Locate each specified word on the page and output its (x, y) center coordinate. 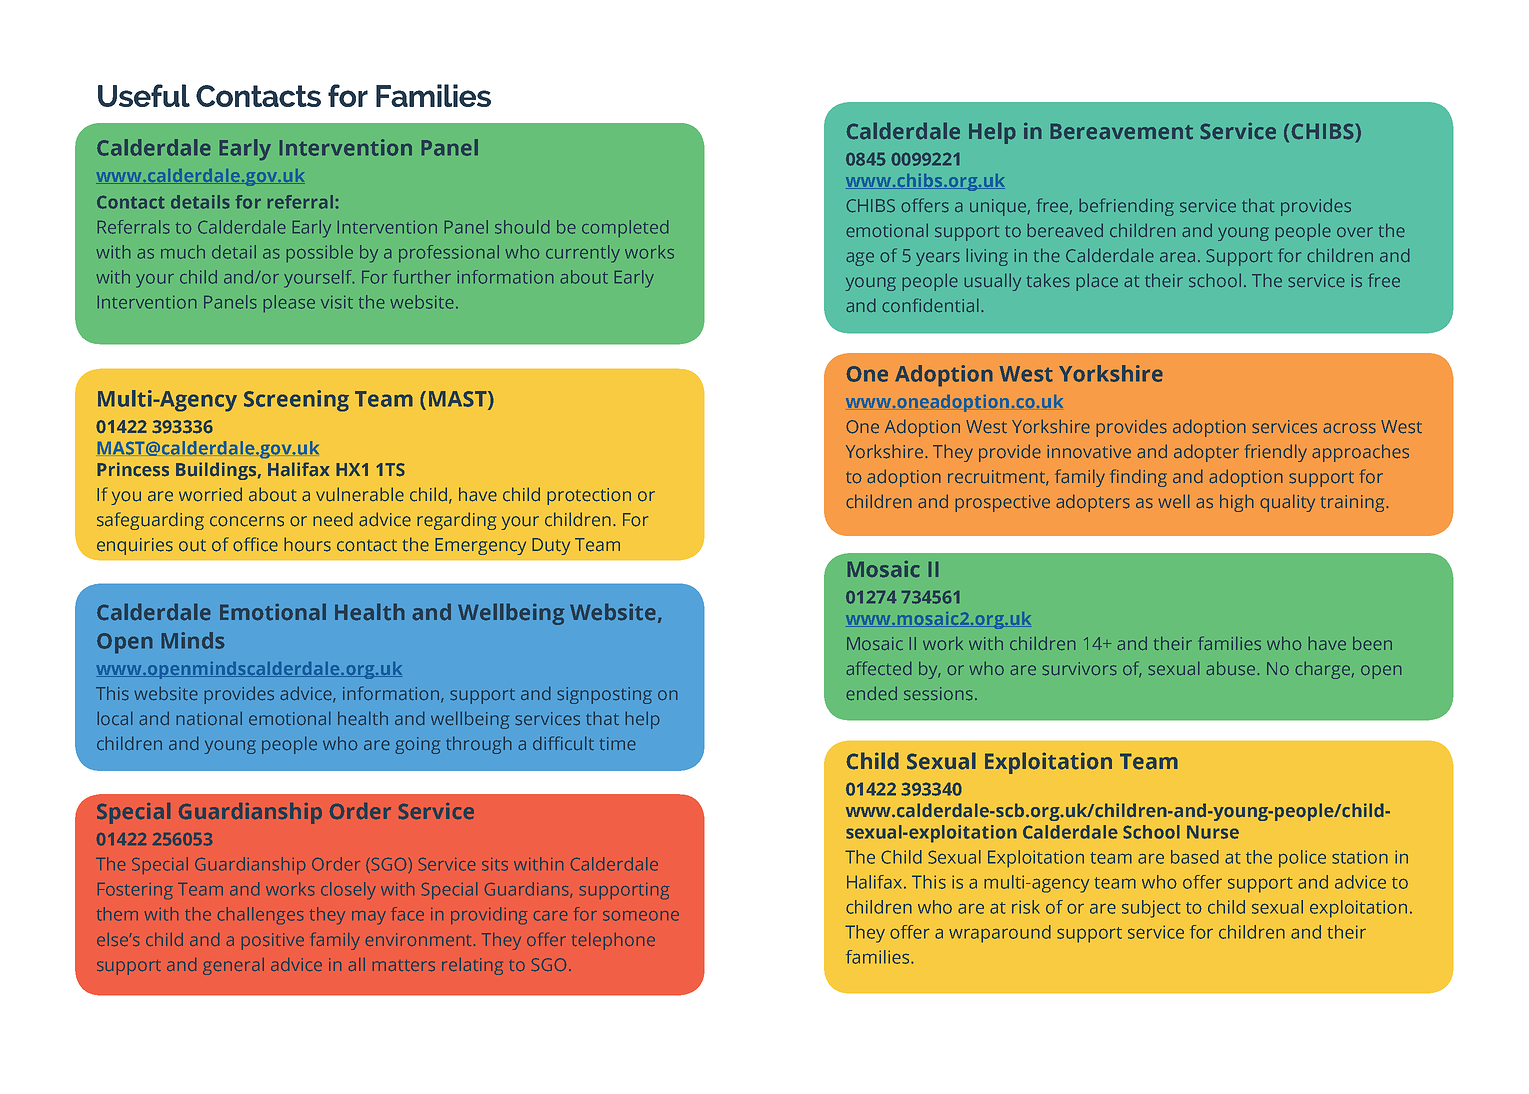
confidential (930, 305)
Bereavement (1121, 131)
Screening (296, 401)
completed (625, 228)
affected (879, 668)
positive (273, 941)
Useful (144, 95)
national (209, 718)
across (1349, 428)
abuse (1231, 668)
